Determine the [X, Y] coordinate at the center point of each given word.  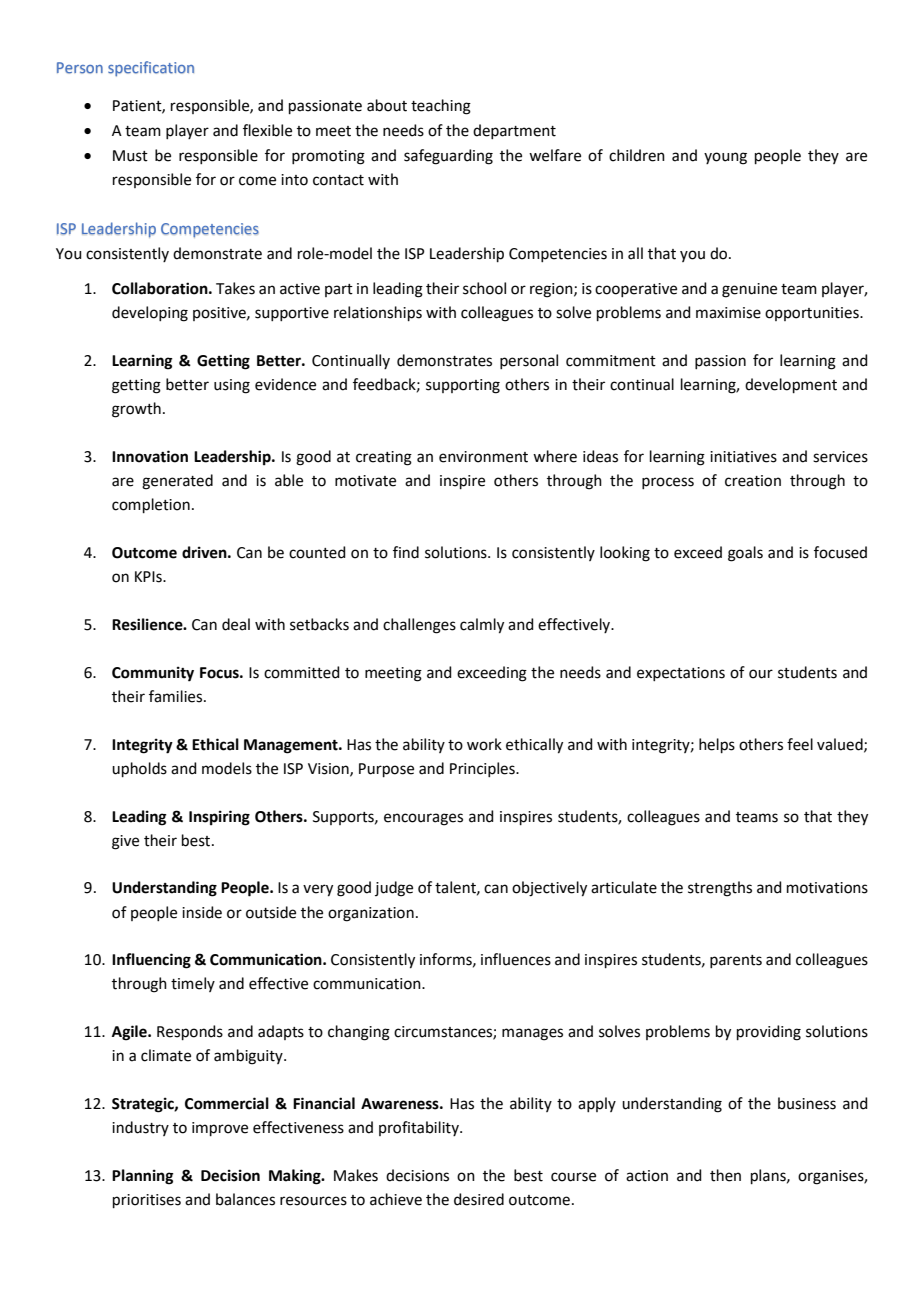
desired [479, 1199]
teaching [441, 107]
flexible [267, 130]
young [725, 158]
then [725, 1175]
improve [220, 1129]
